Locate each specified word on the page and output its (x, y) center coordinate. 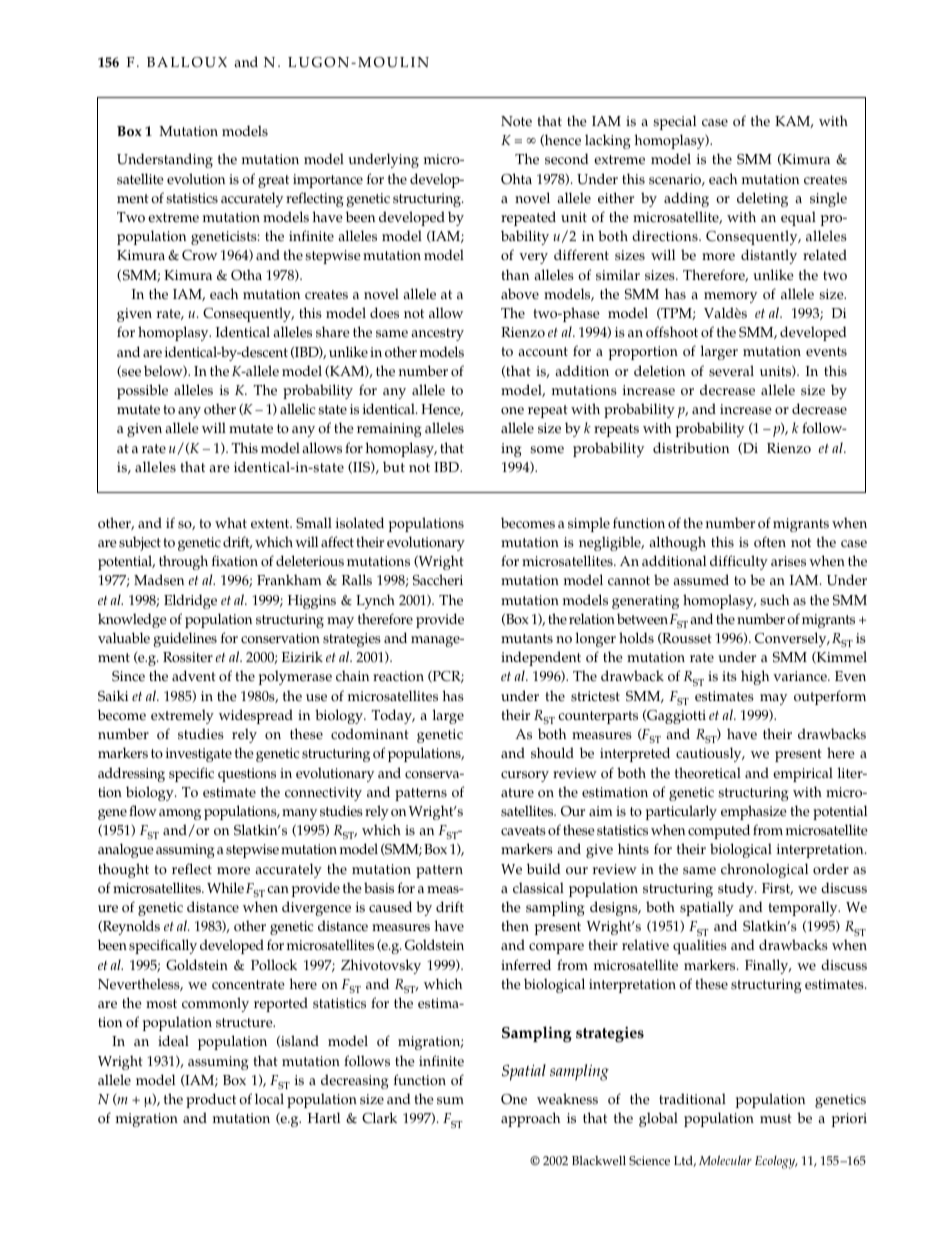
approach (530, 1119)
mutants (527, 639)
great (273, 181)
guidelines (185, 639)
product (211, 1100)
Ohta (516, 179)
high (755, 677)
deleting (762, 199)
